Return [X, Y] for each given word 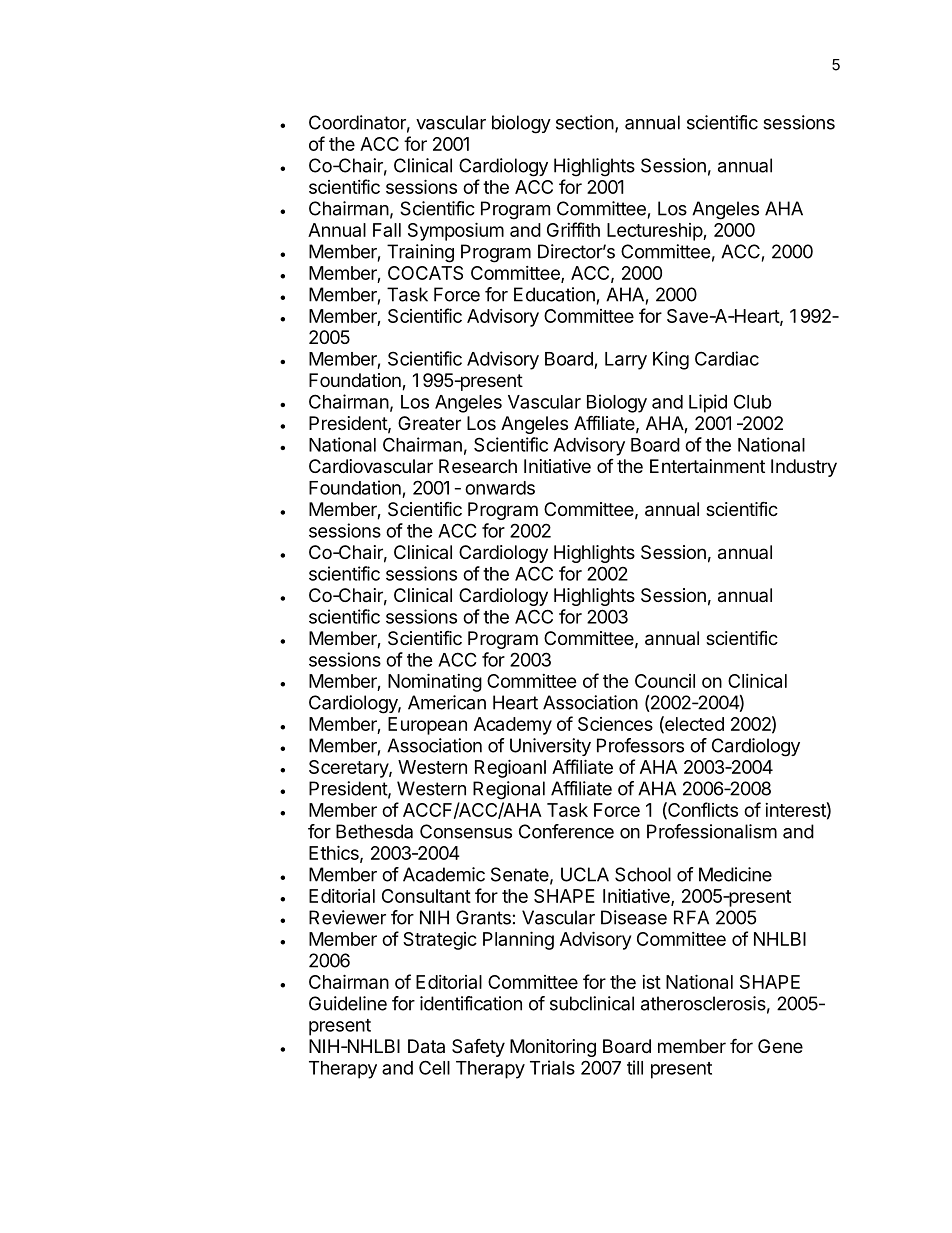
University [550, 747]
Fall [387, 230]
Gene [780, 1046]
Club [753, 401]
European [427, 726]
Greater [429, 423]
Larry [626, 361]
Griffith [573, 229]
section [585, 122]
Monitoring [553, 1048]
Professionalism [712, 831]
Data [426, 1046]
